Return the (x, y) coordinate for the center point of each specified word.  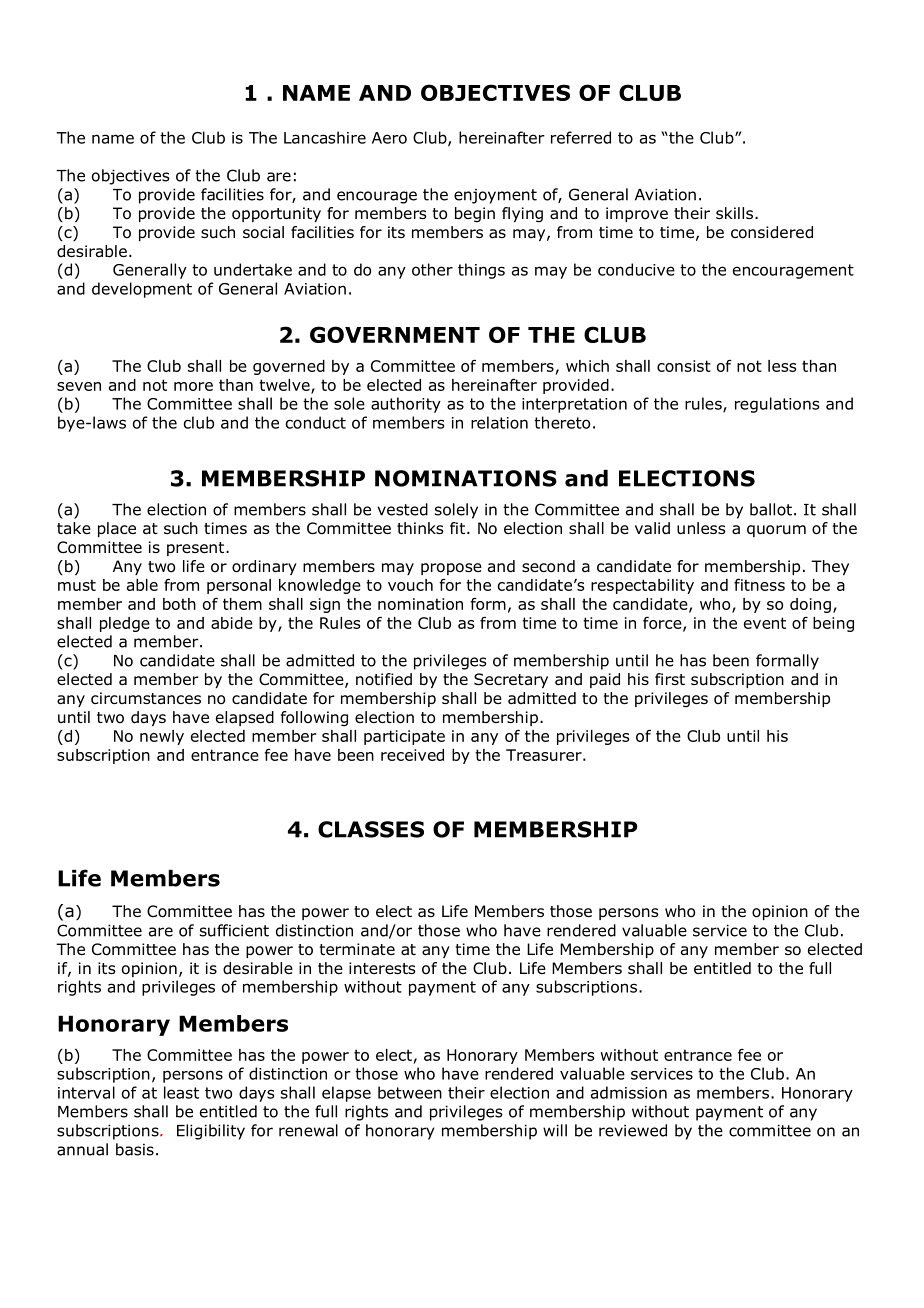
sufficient (234, 930)
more (193, 386)
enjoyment (495, 196)
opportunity (276, 214)
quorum (776, 531)
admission (629, 1092)
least (181, 1092)
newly (162, 737)
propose (451, 569)
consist (684, 366)
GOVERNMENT (395, 334)
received (412, 755)
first (670, 679)
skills (734, 213)
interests (382, 968)
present (197, 549)
